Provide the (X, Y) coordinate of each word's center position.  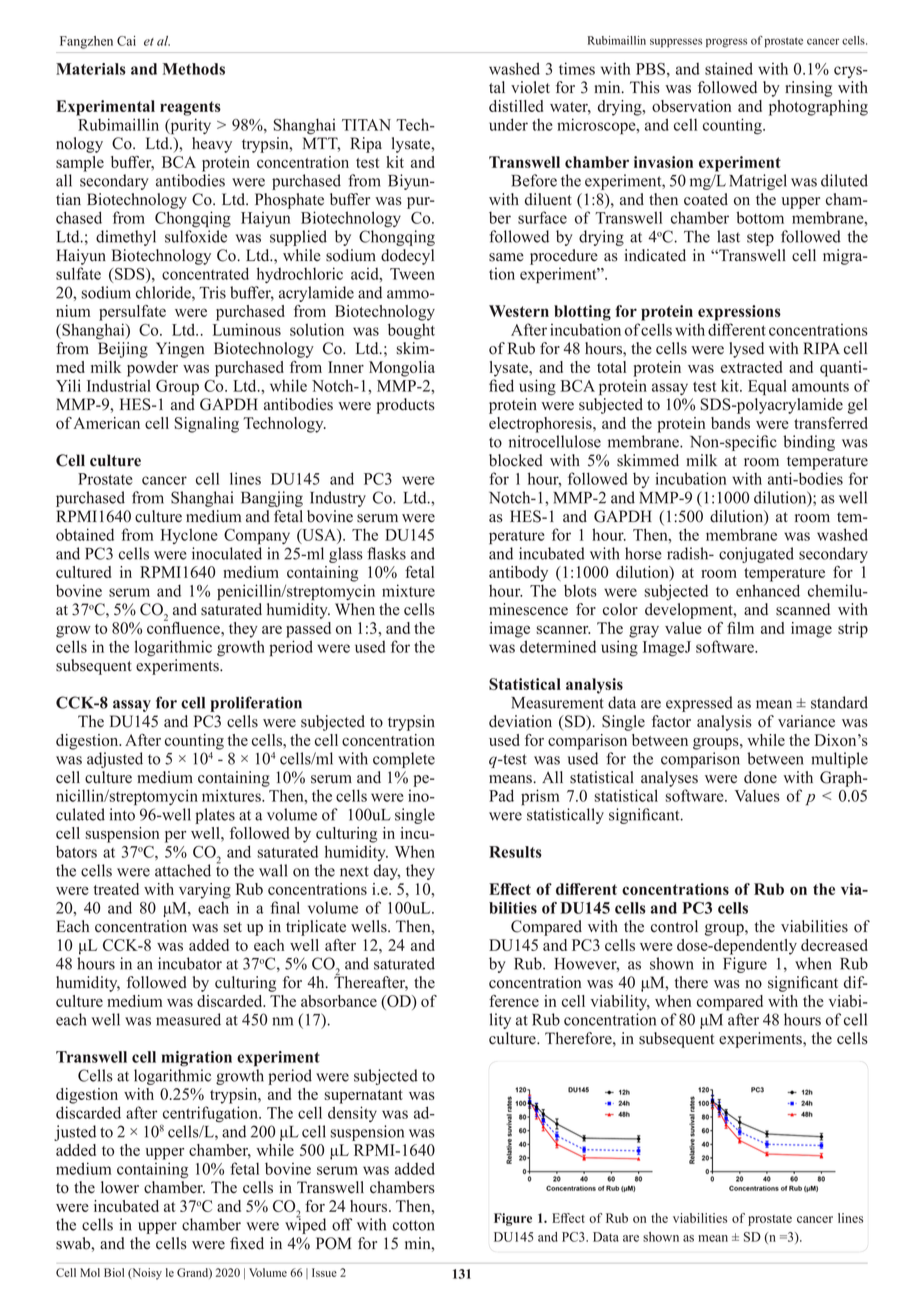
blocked (516, 460)
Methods (194, 69)
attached (183, 870)
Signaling (207, 425)
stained (729, 68)
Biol (114, 1272)
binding (809, 443)
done (760, 777)
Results (515, 852)
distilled (516, 106)
